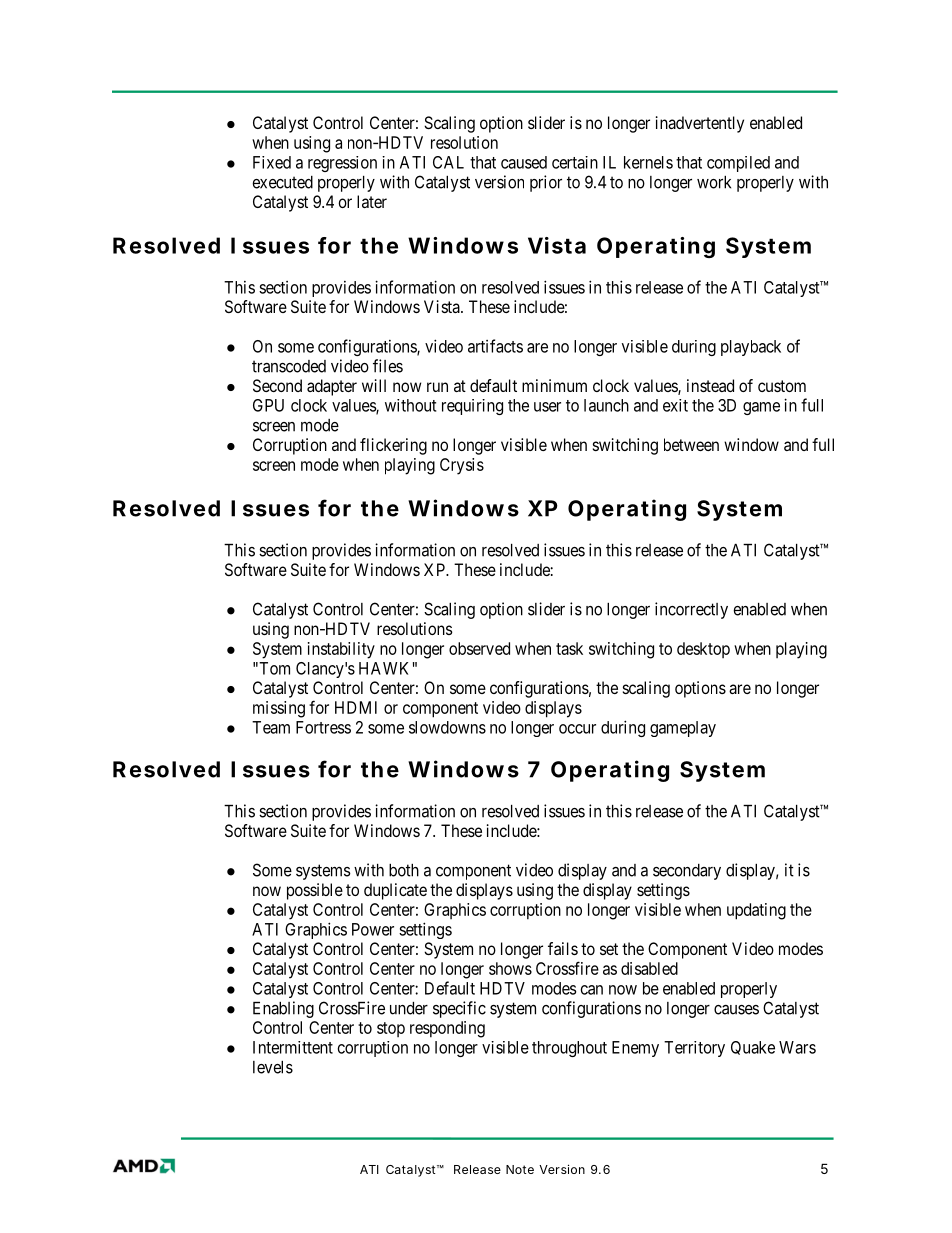 The height and width of the screenshot is (1233, 952). What do you see at coordinates (710, 385) in the screenshot?
I see `instead` at bounding box center [710, 385].
